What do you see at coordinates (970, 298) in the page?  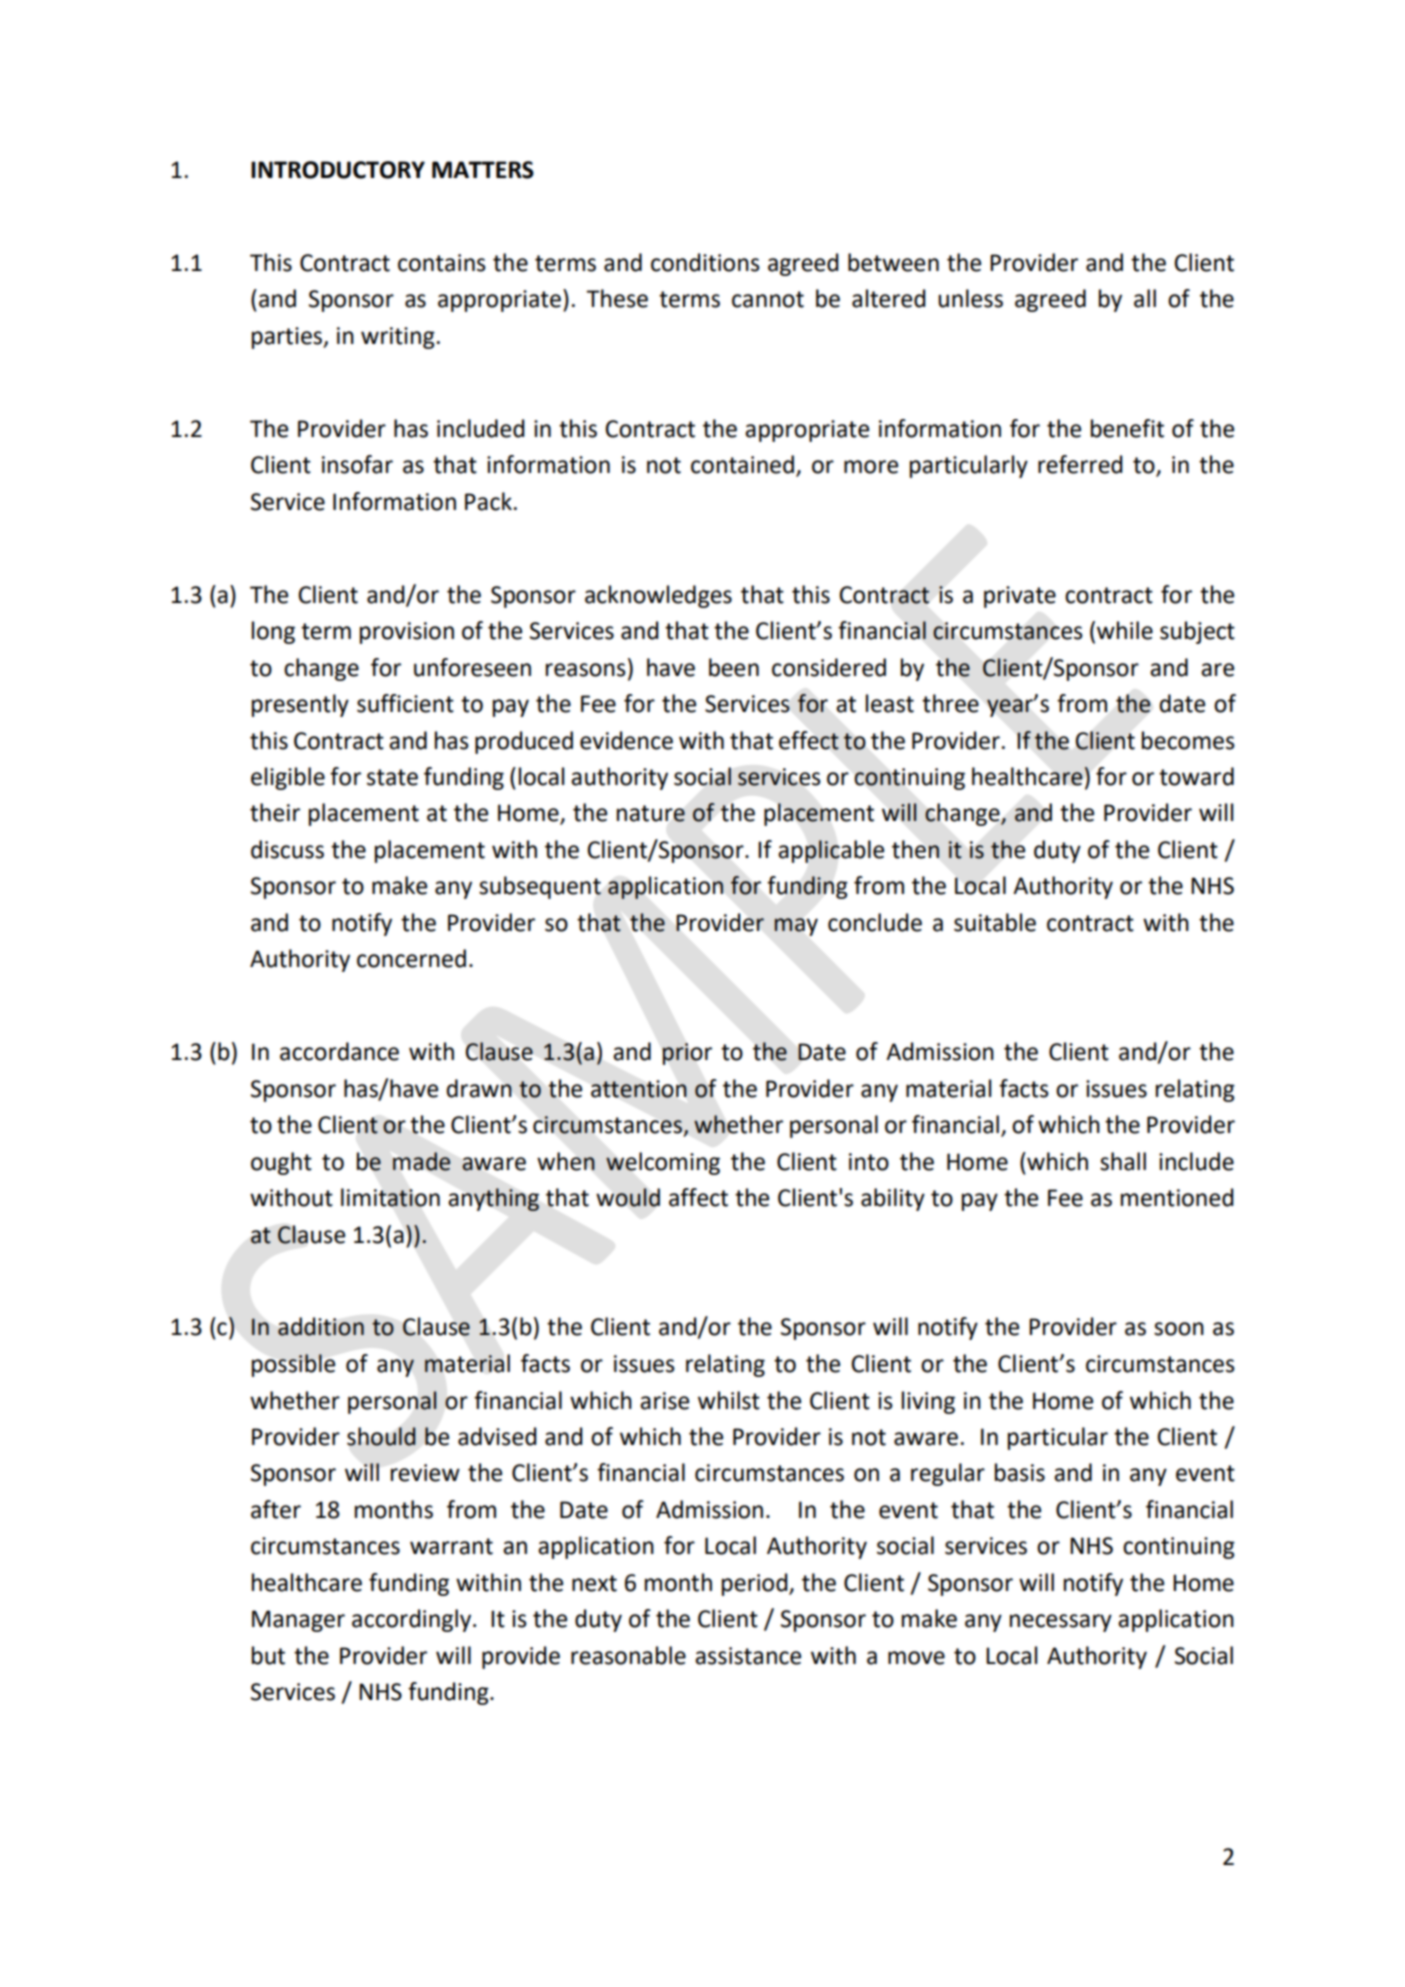 I see `unless` at bounding box center [970, 298].
